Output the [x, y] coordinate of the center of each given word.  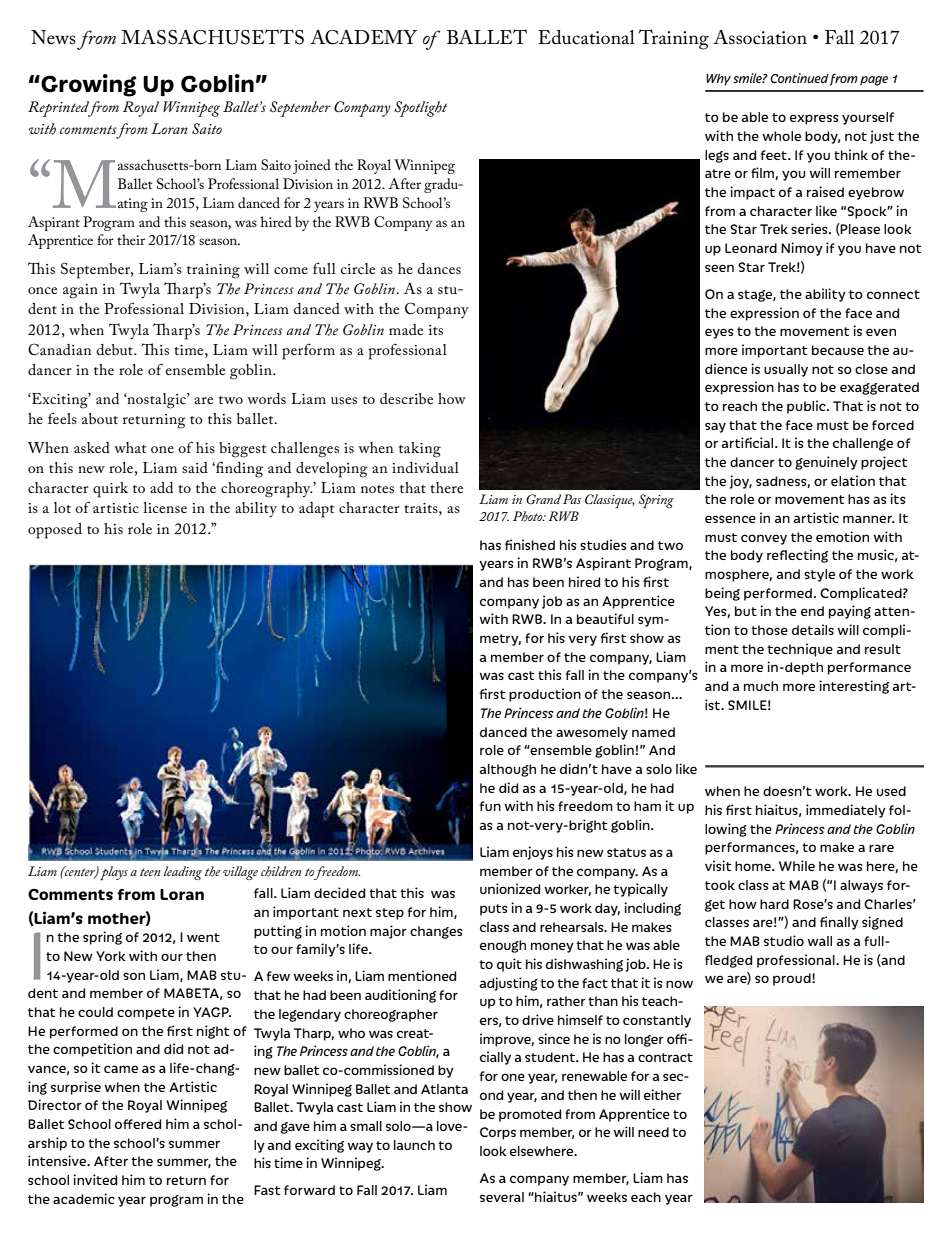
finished [530, 544]
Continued [799, 78]
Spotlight [420, 109]
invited [95, 1179]
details [813, 629]
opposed [55, 531]
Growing [88, 85]
